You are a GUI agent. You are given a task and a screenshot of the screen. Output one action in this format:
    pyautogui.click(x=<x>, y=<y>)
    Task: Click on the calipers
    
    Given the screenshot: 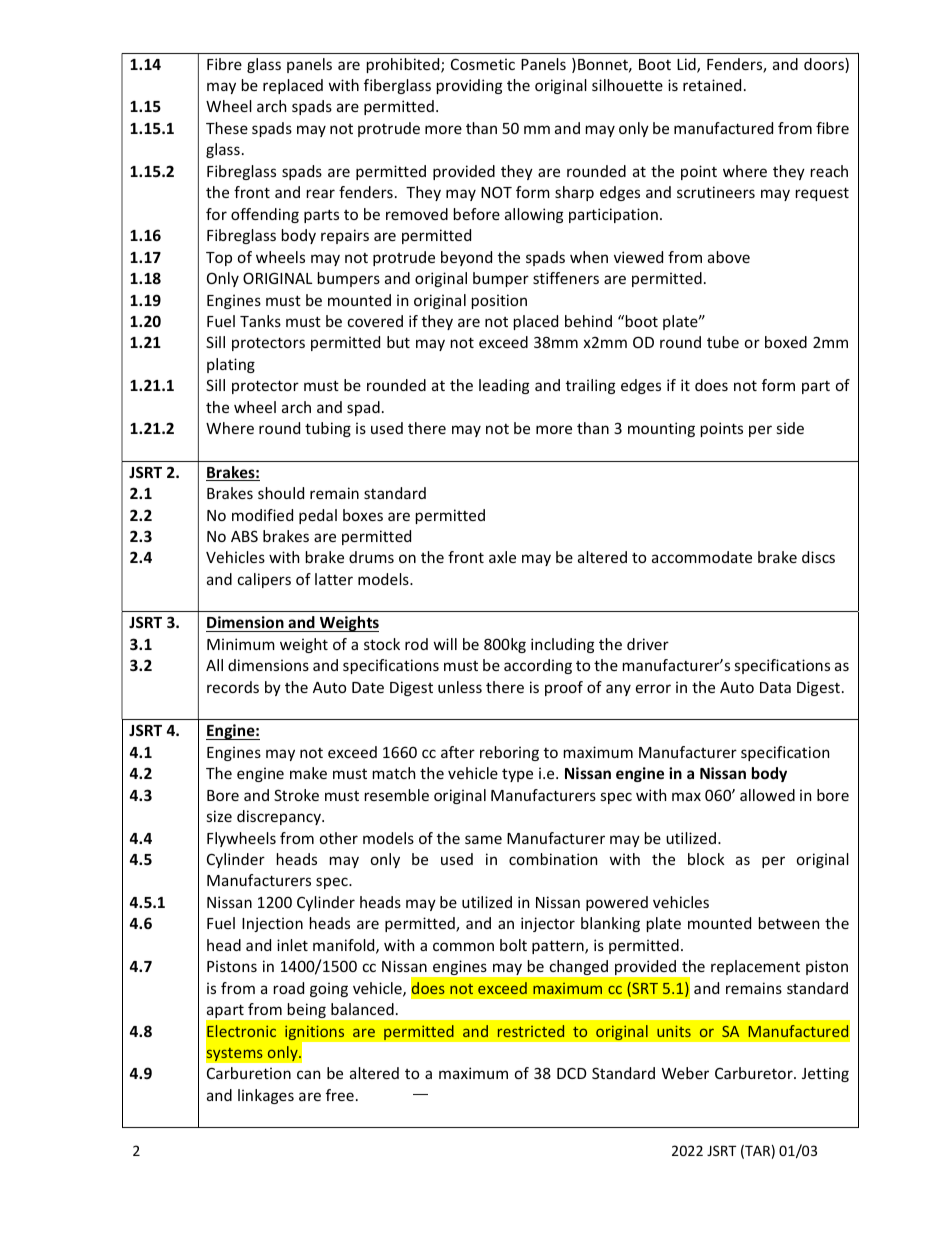 What is the action you would take?
    pyautogui.click(x=264, y=580)
